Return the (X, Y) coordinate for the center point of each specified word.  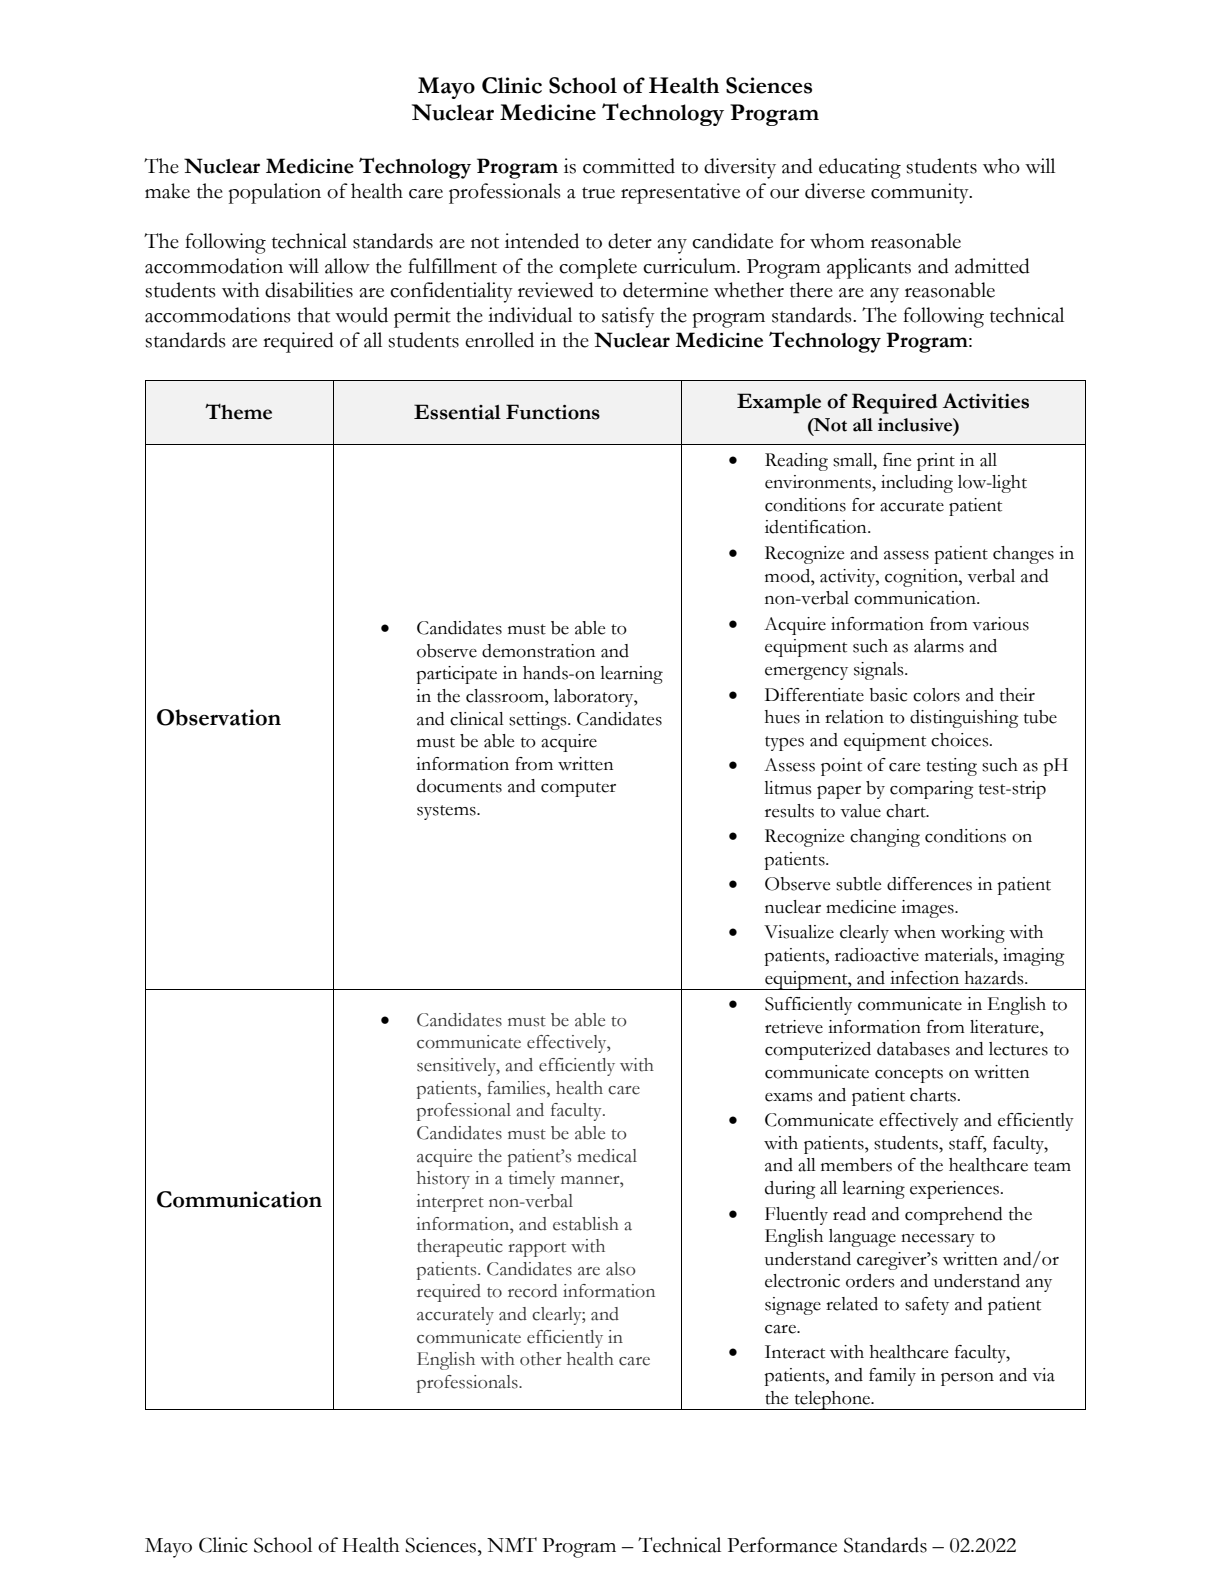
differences (929, 884)
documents (459, 786)
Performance (782, 1545)
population (275, 193)
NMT (512, 1544)
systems (447, 812)
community (921, 193)
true (598, 193)
